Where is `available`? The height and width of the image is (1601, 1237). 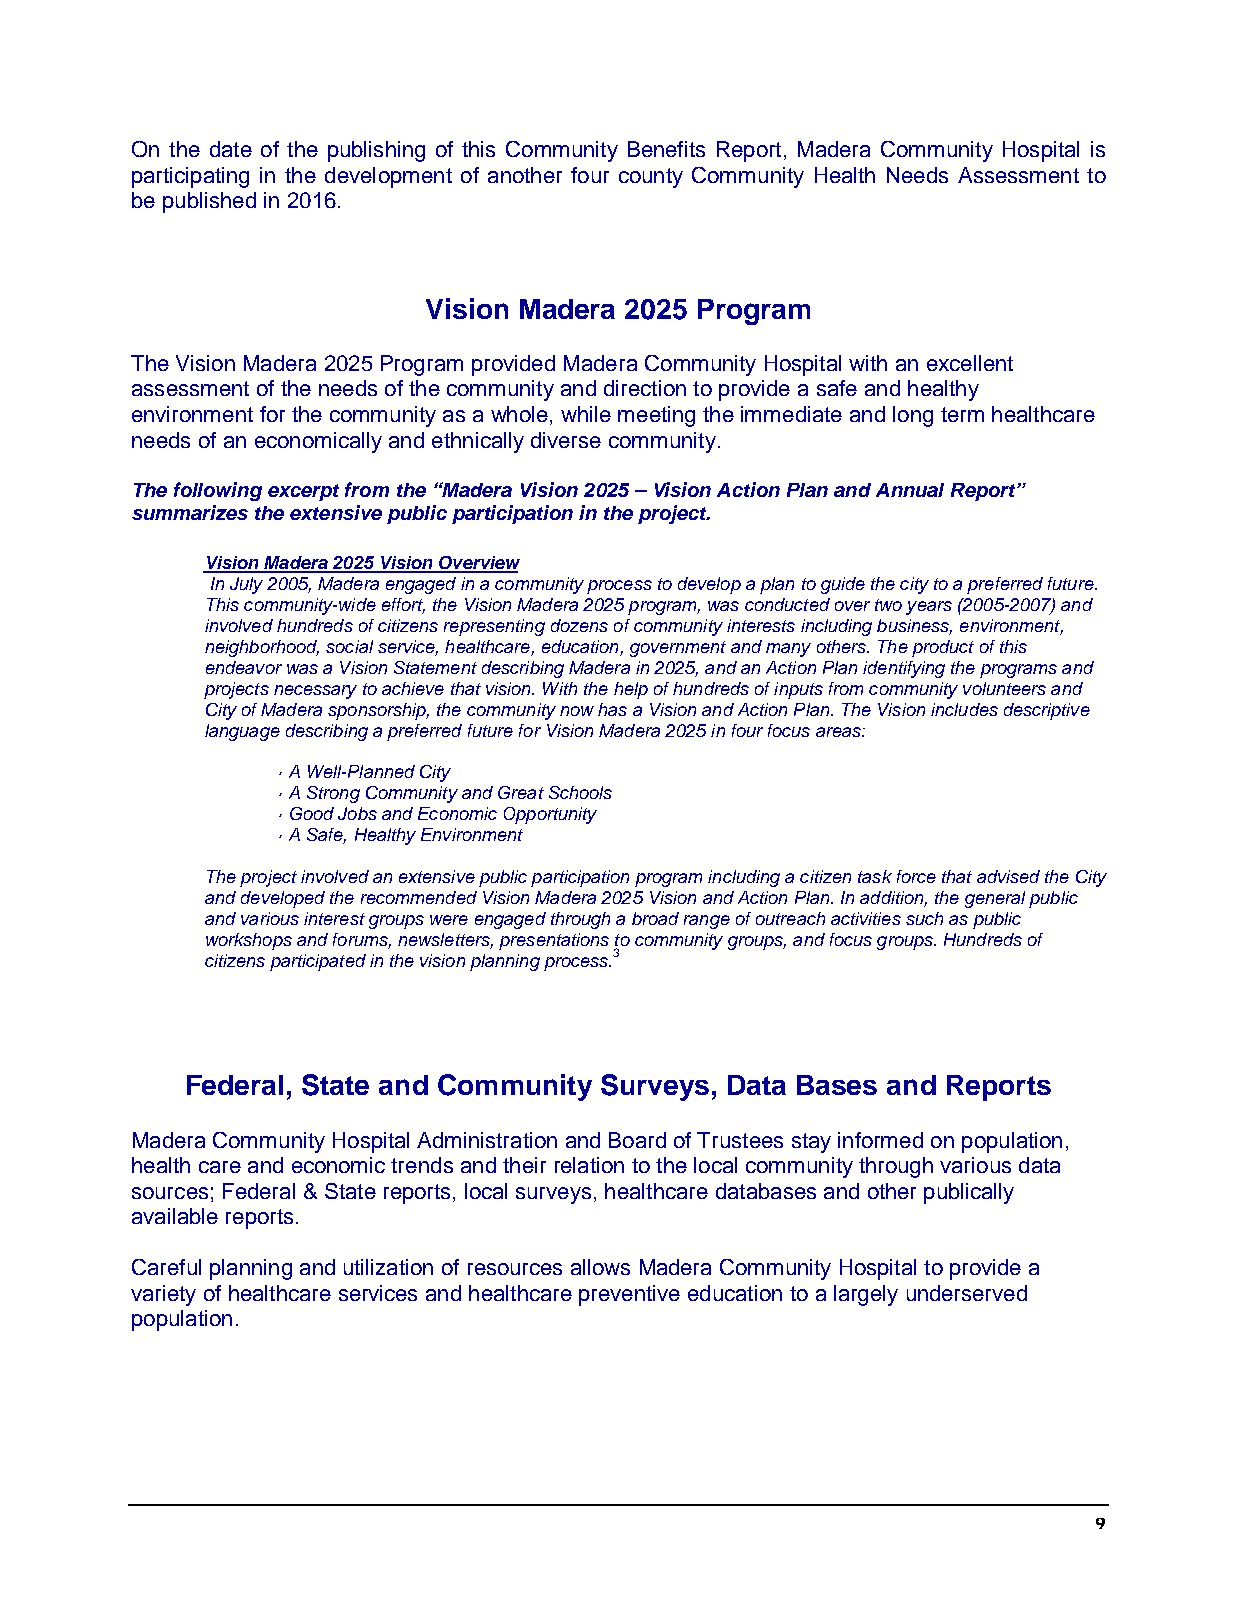 available is located at coordinates (175, 1216).
